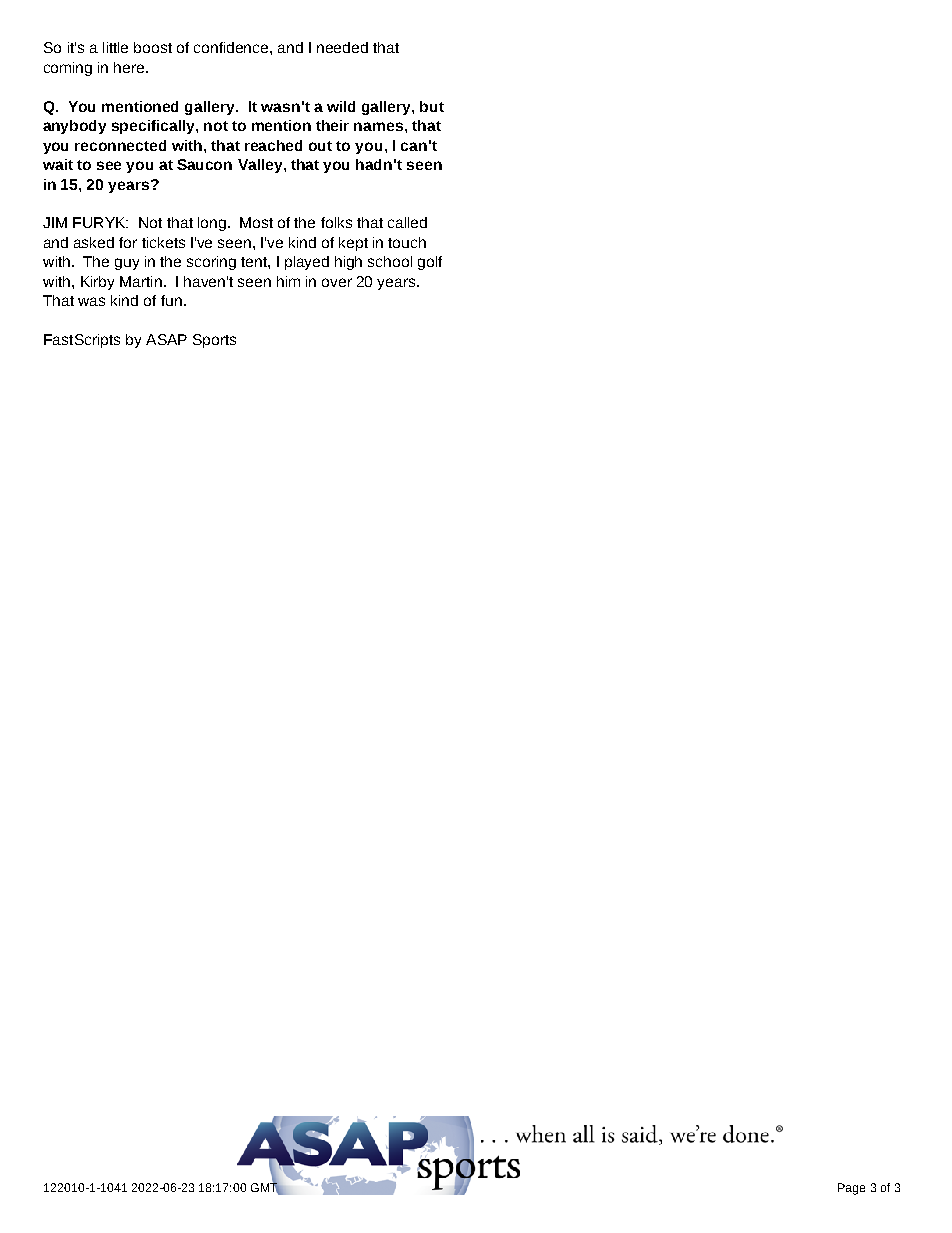 This screenshot has width=952, height=1233. I want to click on Sports, so click(214, 341).
